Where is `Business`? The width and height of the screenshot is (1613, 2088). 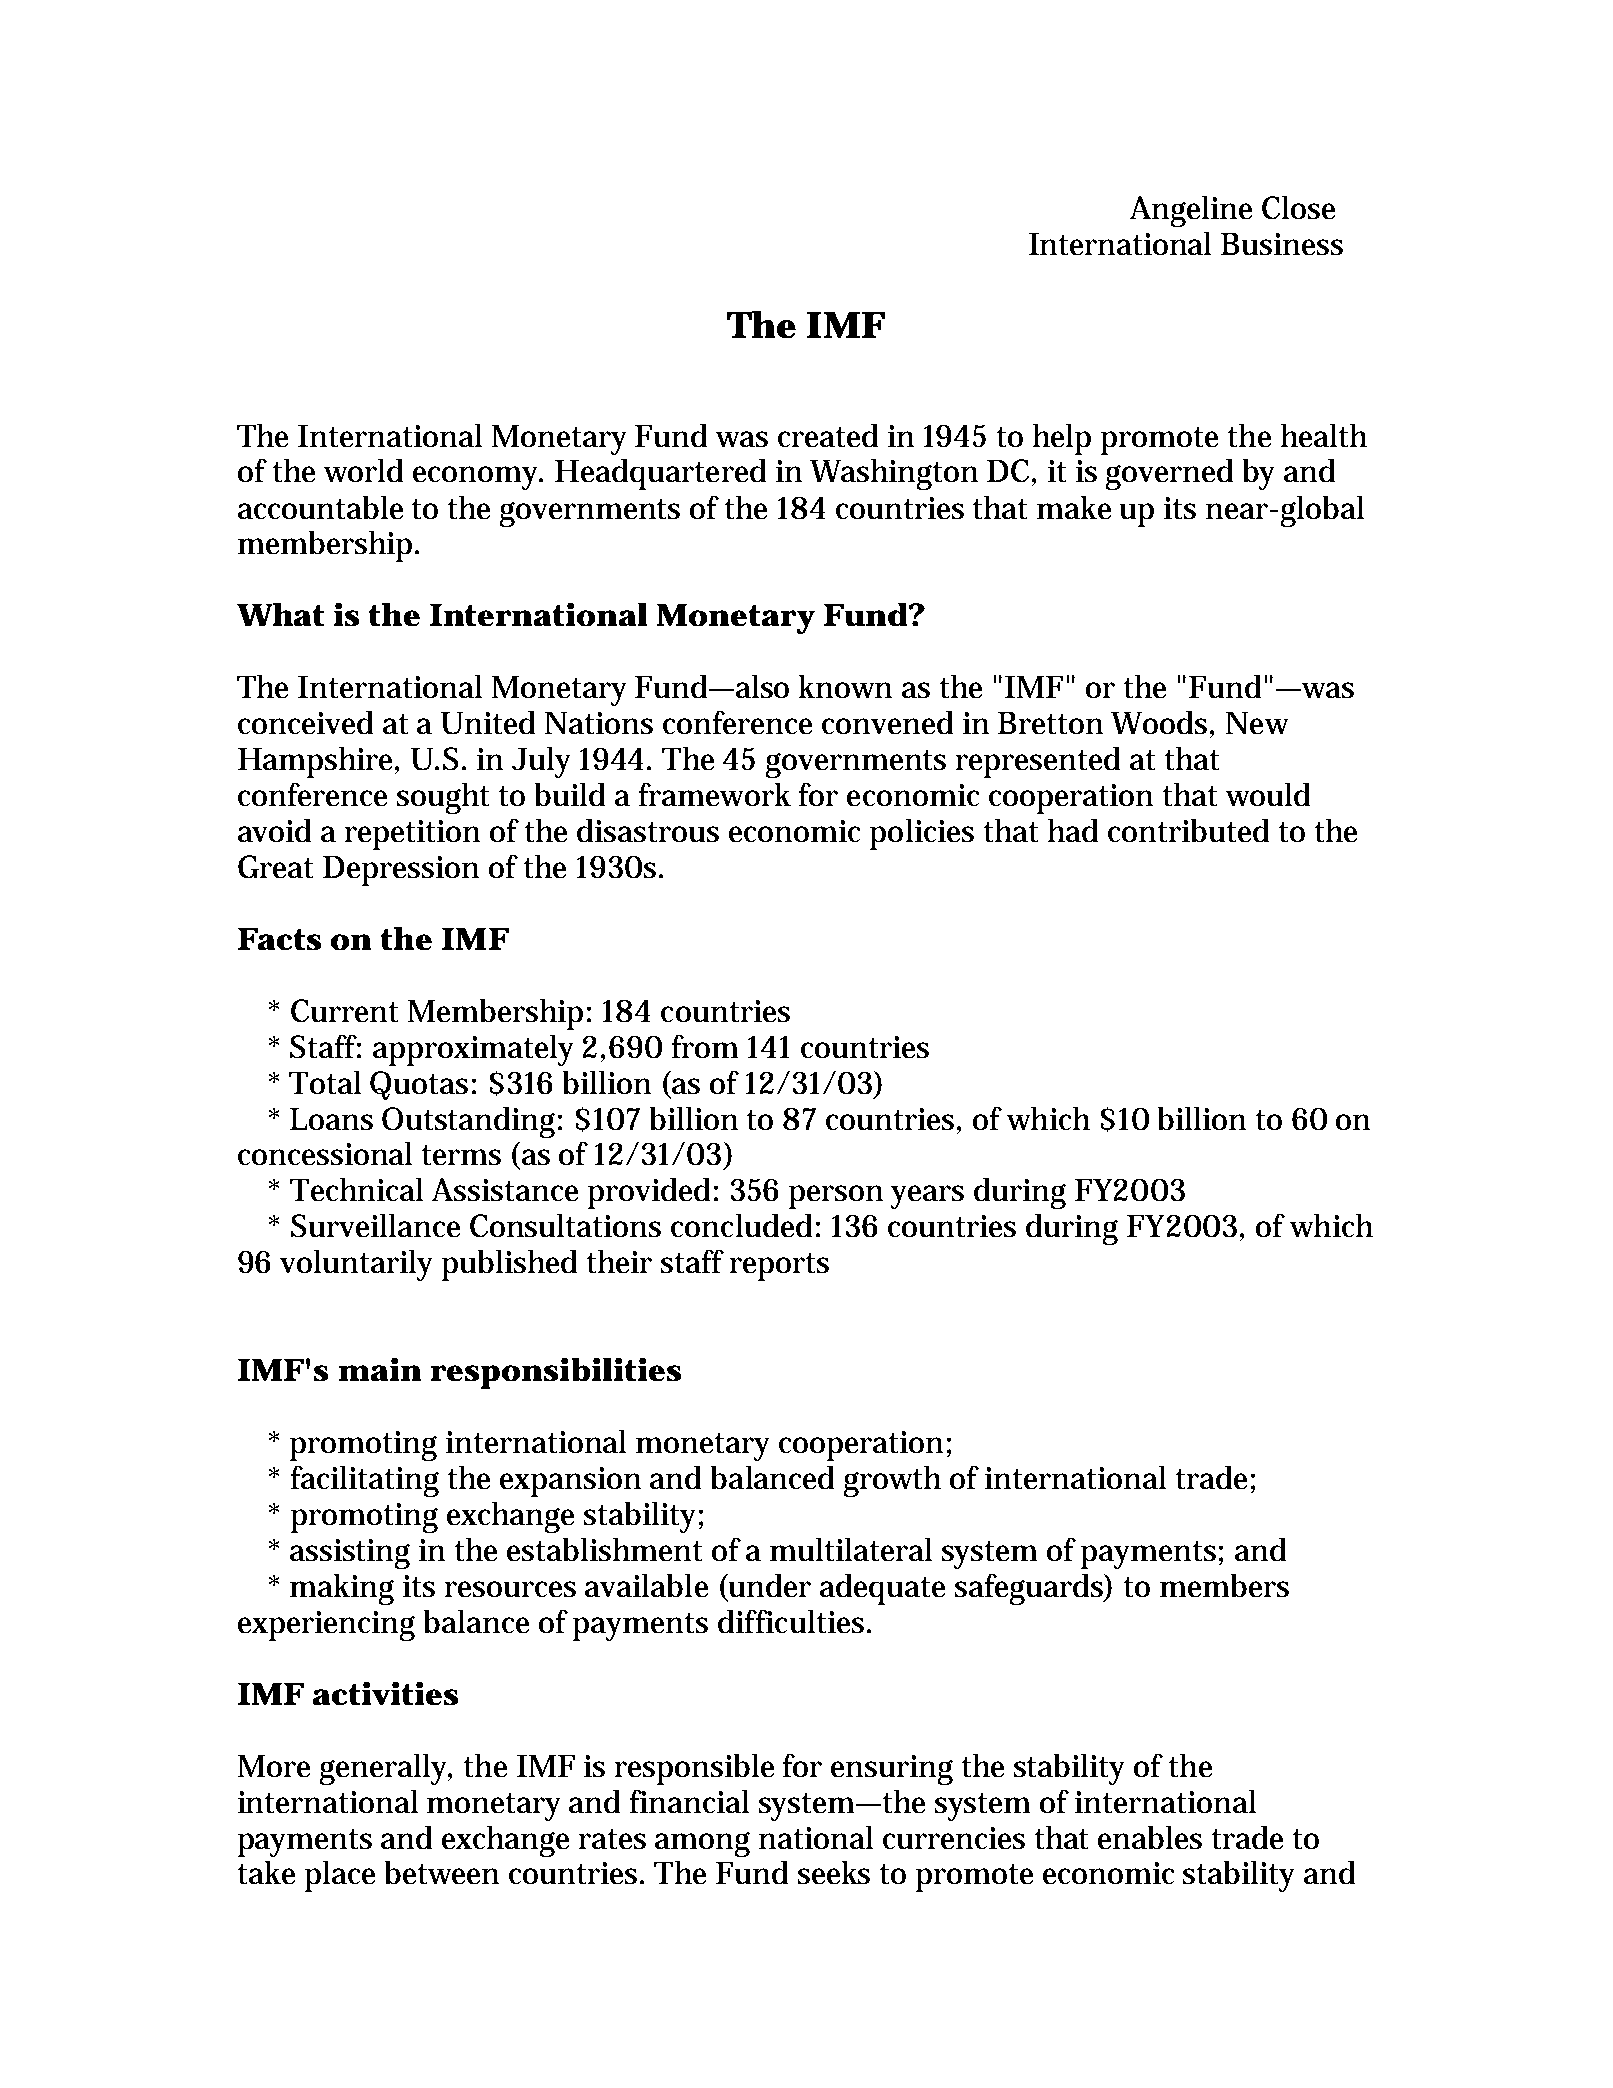 Business is located at coordinates (1282, 244).
